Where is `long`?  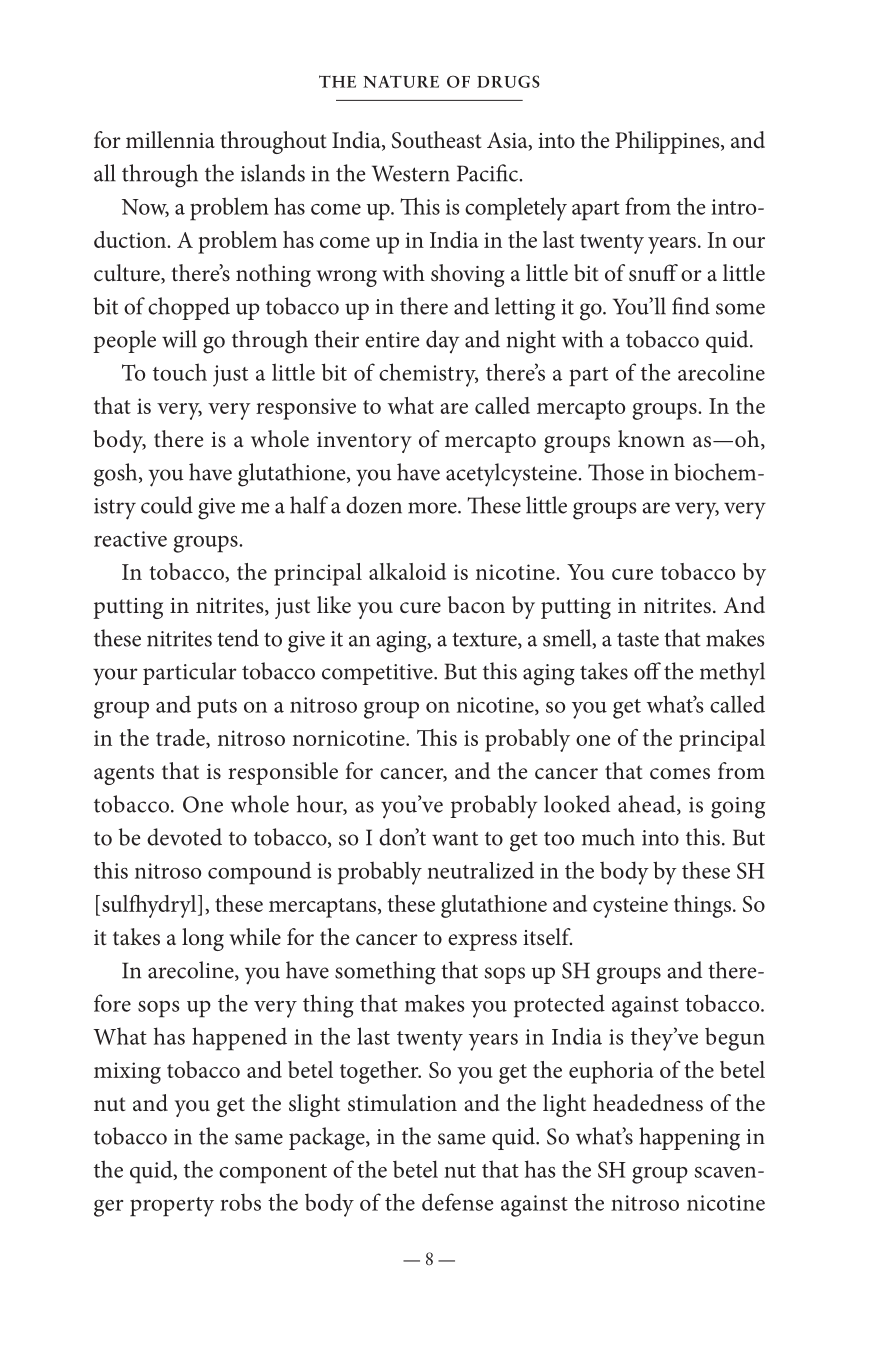
long is located at coordinates (203, 939).
